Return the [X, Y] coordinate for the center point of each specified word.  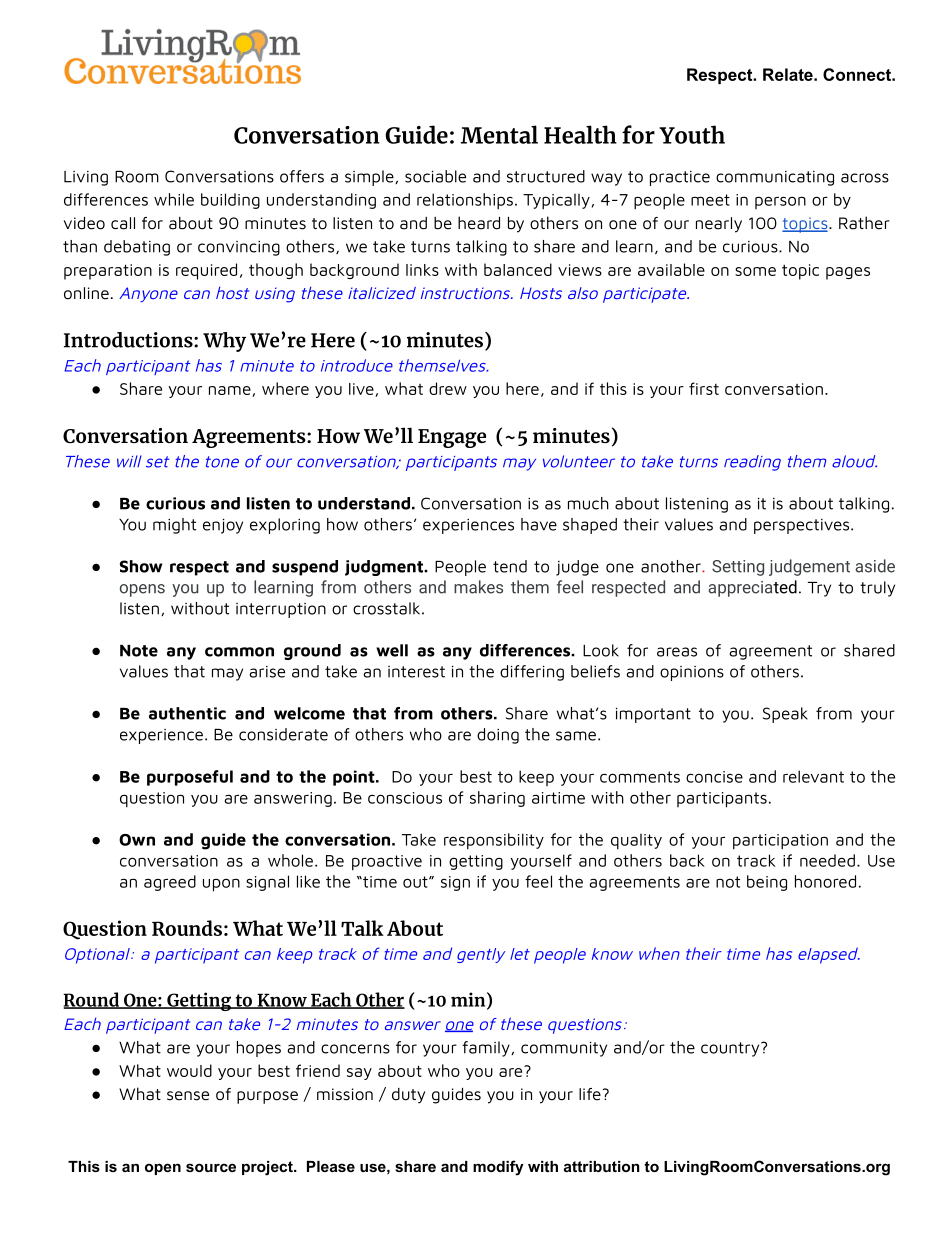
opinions [692, 673]
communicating [775, 178]
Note [139, 651]
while [174, 199]
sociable [435, 176]
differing [532, 673]
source [211, 1167]
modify [498, 1168]
